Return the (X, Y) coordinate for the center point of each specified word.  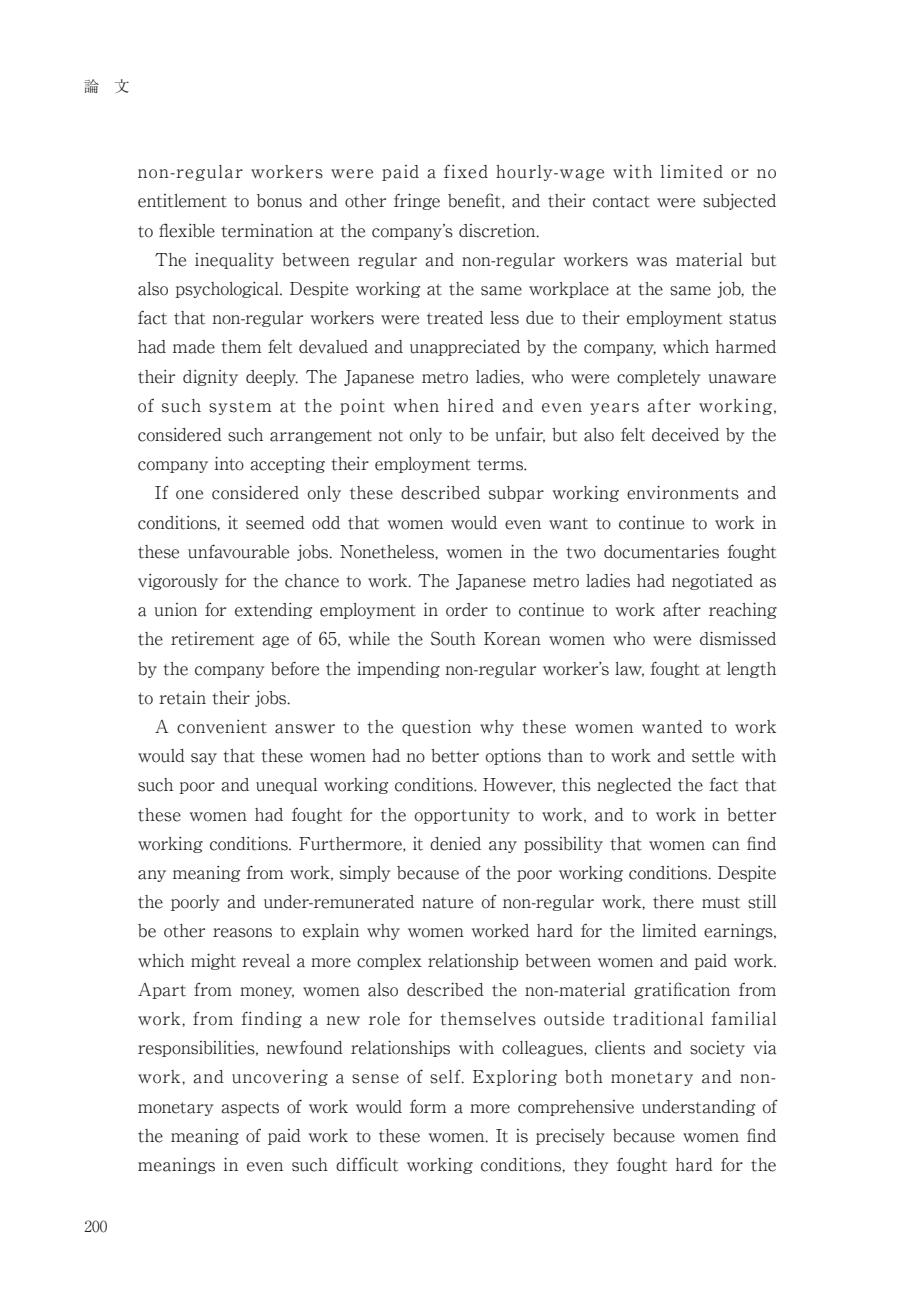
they (591, 1166)
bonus (279, 201)
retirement (212, 639)
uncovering (280, 1077)
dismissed (738, 638)
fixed (466, 172)
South (453, 638)
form (428, 1107)
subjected (739, 202)
